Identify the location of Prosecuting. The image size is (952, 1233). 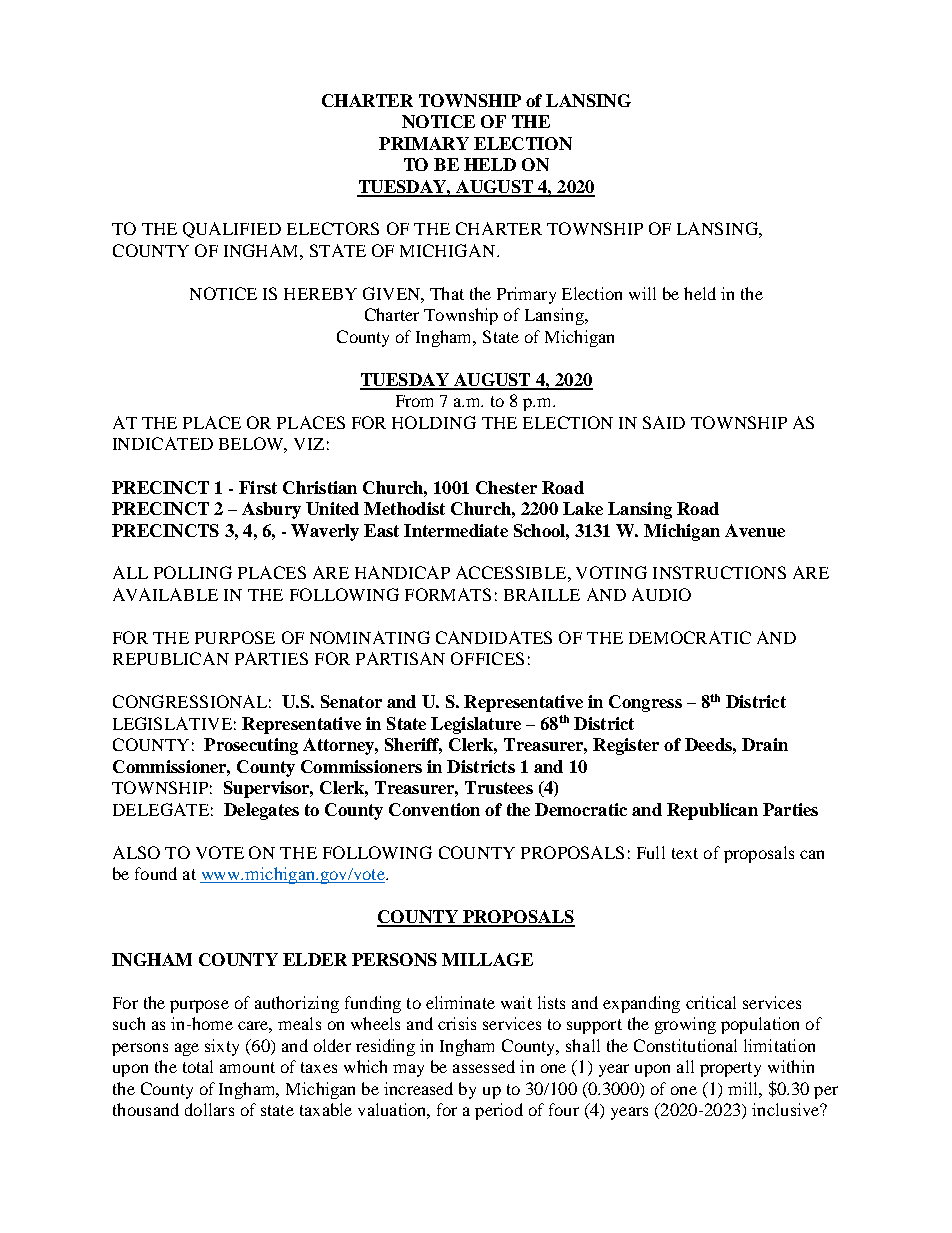
(251, 746).
